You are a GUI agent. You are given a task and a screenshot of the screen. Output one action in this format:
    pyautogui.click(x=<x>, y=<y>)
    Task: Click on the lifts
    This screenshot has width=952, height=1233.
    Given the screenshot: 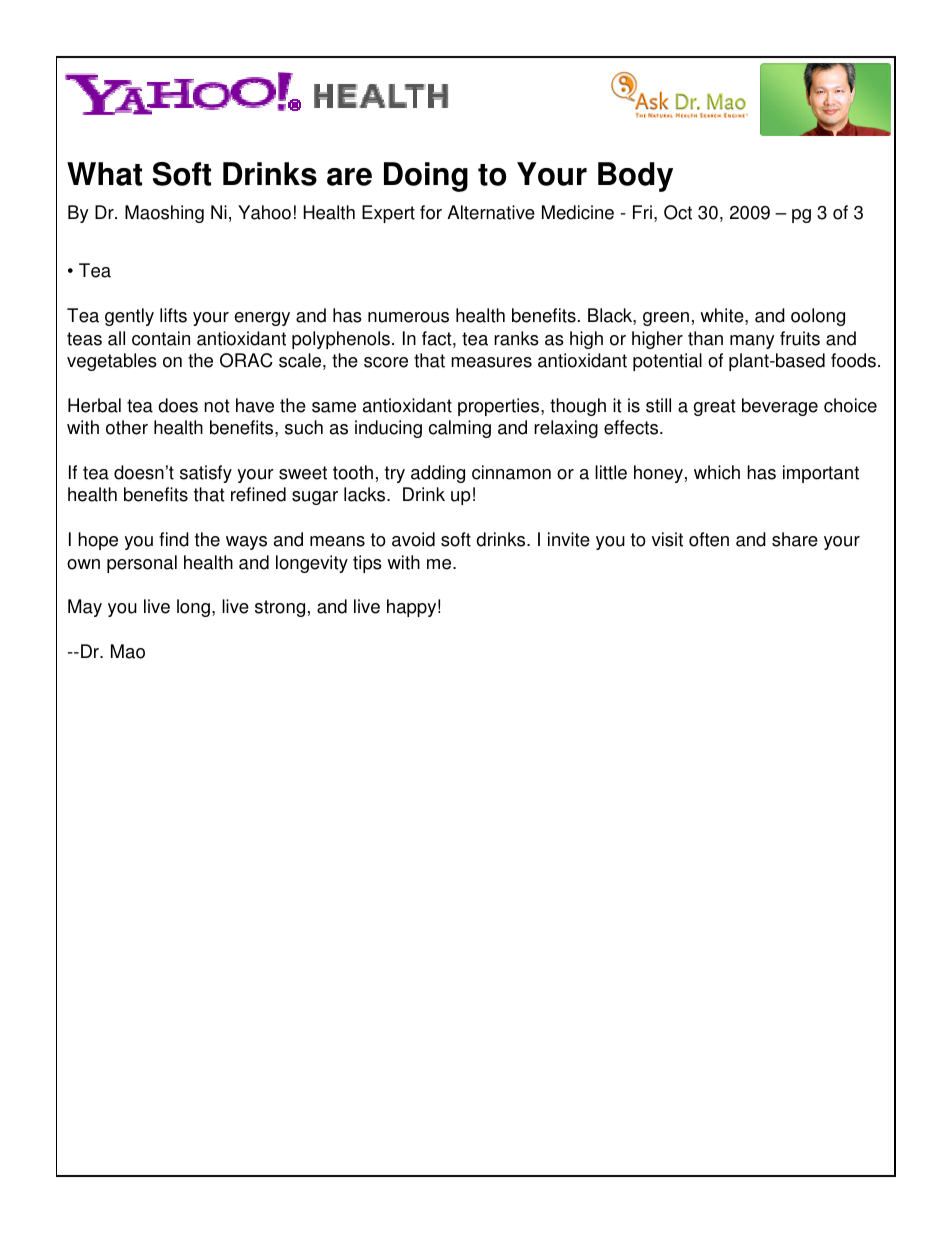 What is the action you would take?
    pyautogui.click(x=173, y=315)
